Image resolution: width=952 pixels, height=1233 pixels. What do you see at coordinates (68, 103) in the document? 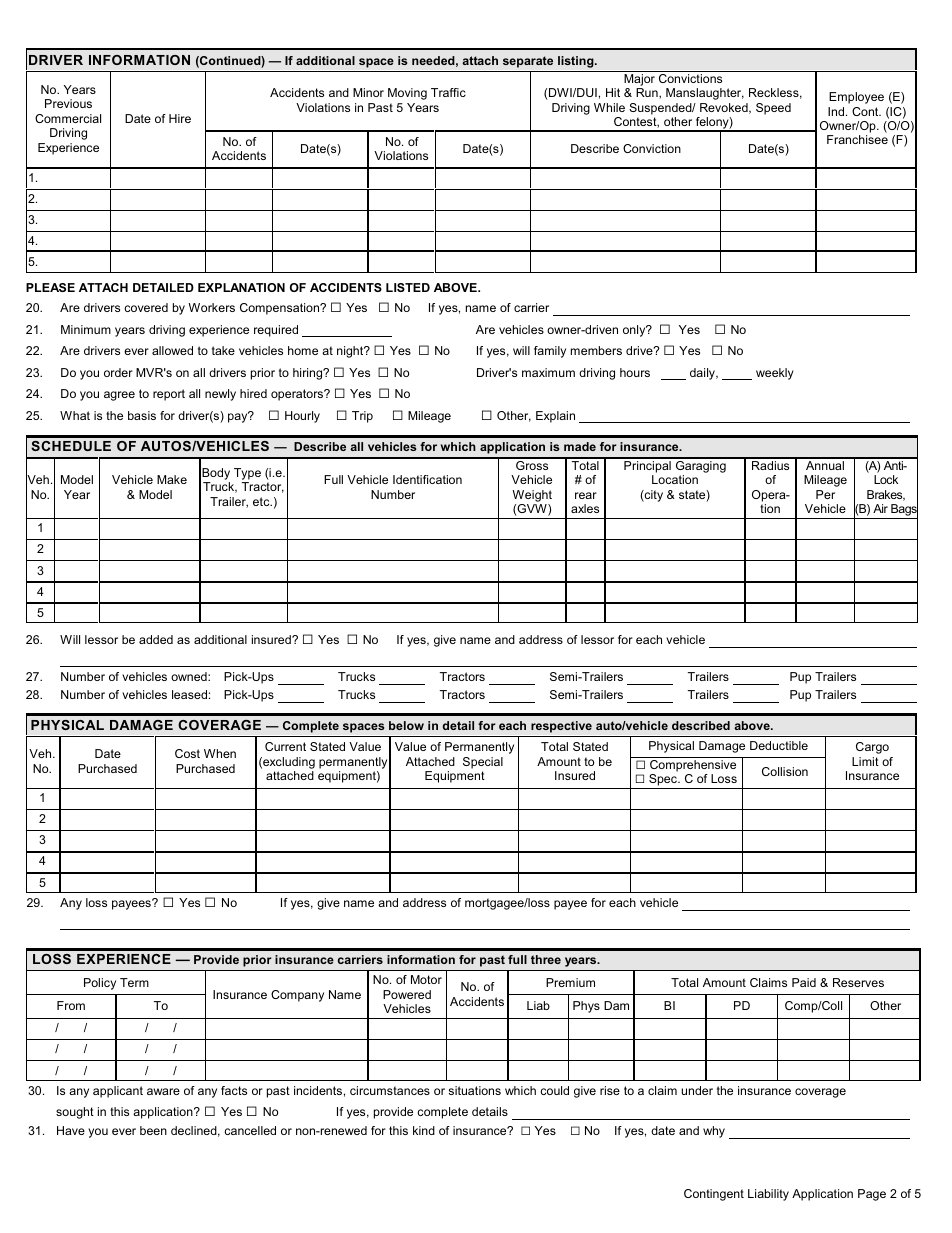
I see `Previous` at bounding box center [68, 103].
